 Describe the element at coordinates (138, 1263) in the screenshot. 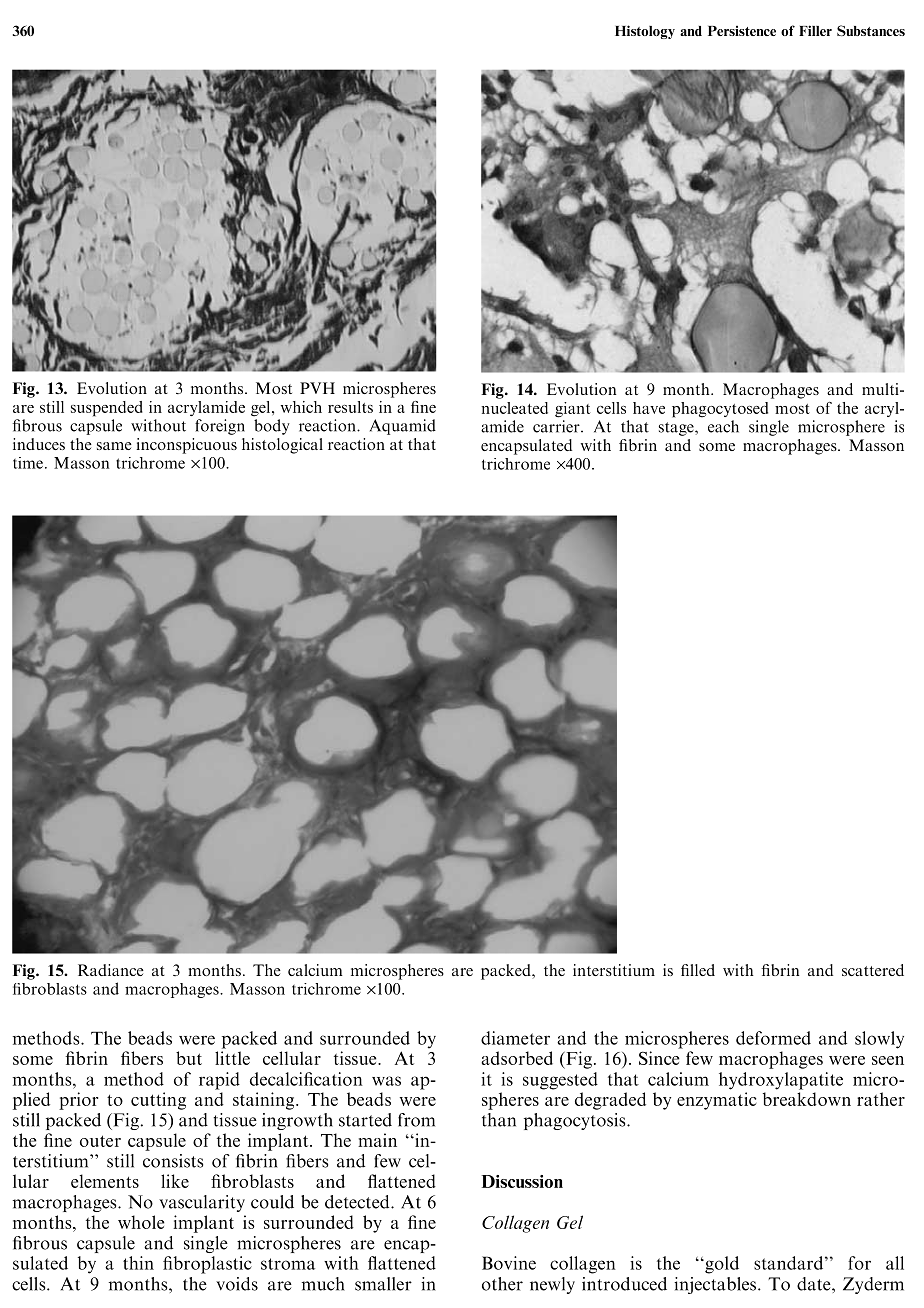

I see `thin` at that location.
